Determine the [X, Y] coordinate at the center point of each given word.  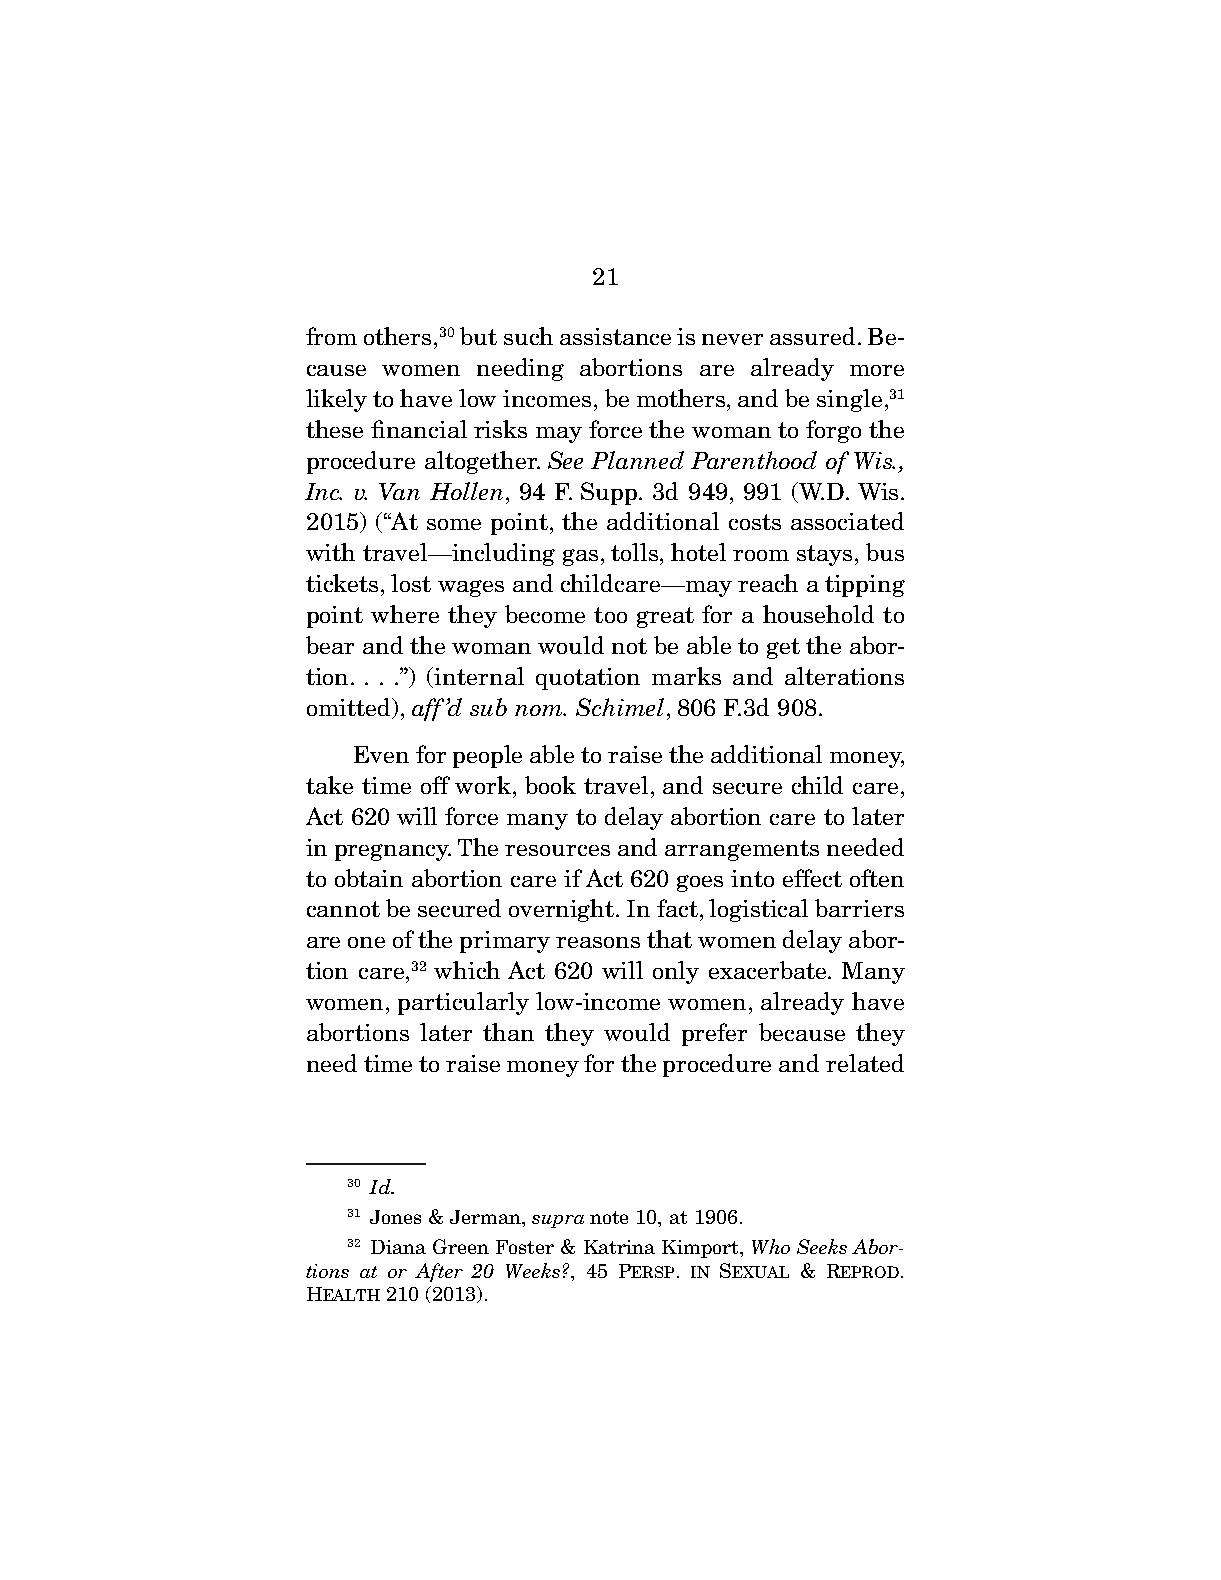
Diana [398, 1247]
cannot [343, 909]
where [405, 614]
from [331, 336]
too [610, 615]
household [818, 614]
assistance [615, 336]
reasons [598, 942]
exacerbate [769, 970]
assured [812, 336]
